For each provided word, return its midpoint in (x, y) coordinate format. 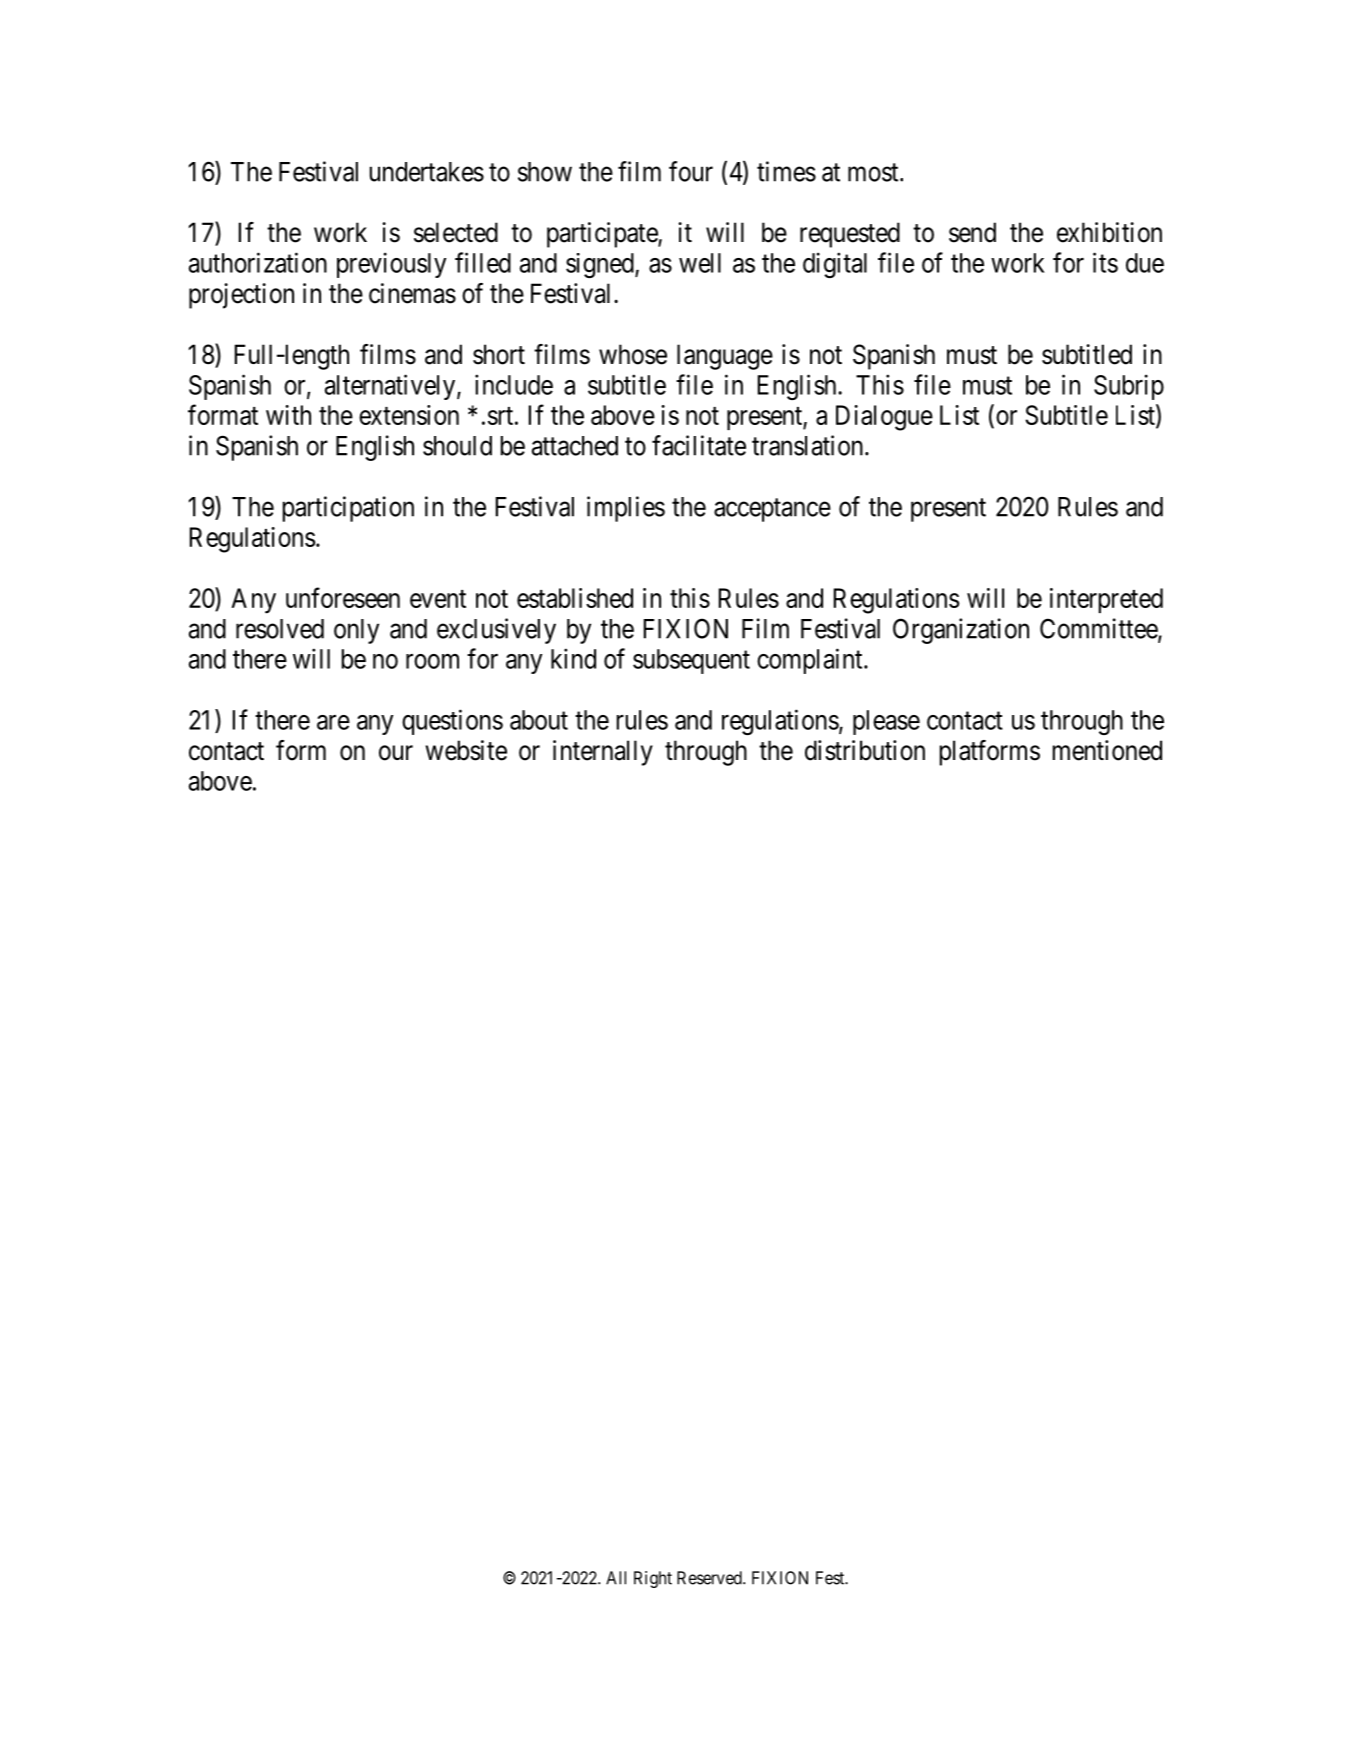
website (466, 750)
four (691, 171)
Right (653, 1579)
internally (603, 753)
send (972, 232)
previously (391, 265)
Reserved (710, 1578)
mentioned (1107, 750)
